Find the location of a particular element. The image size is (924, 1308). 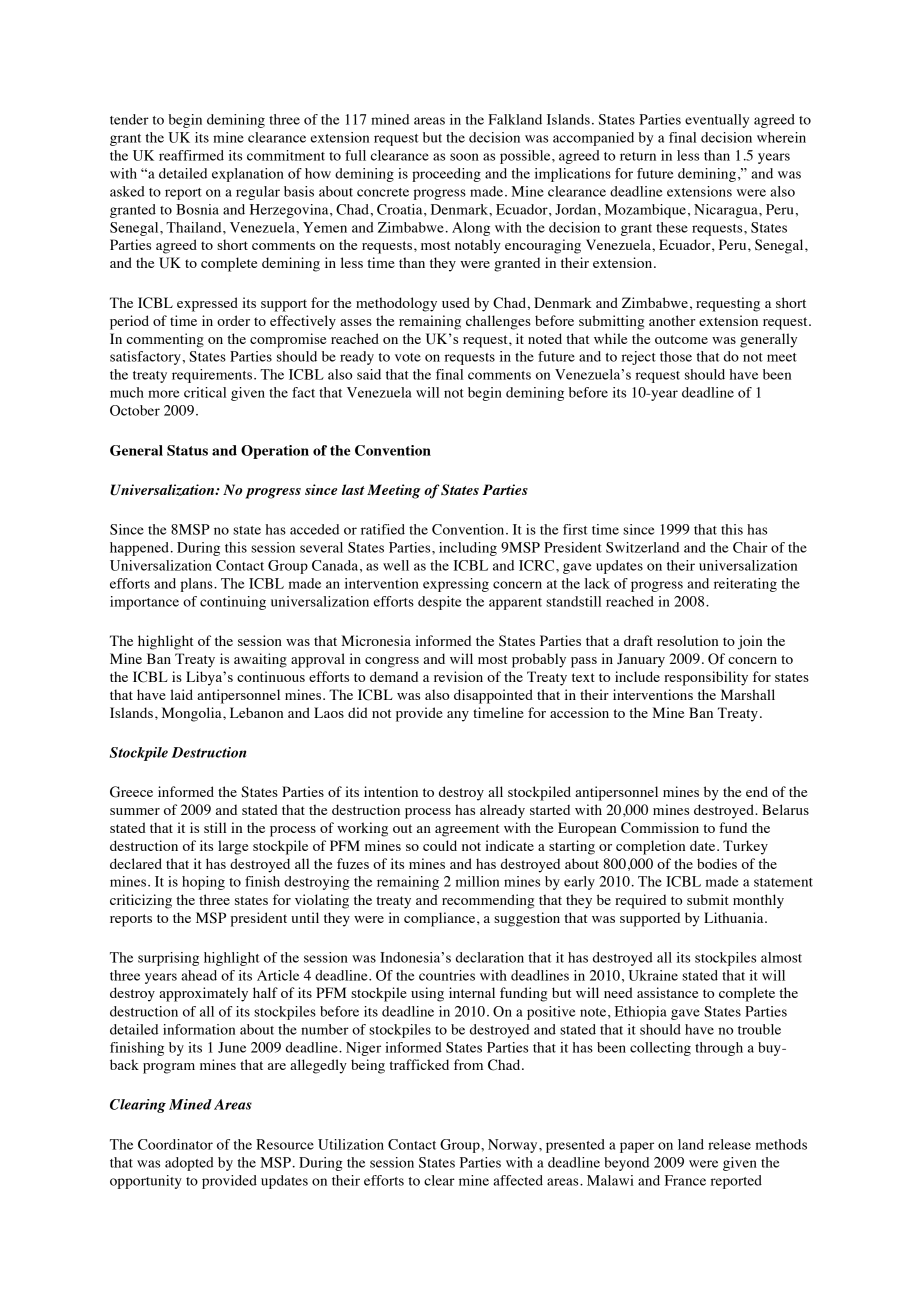

including is located at coordinates (468, 549).
